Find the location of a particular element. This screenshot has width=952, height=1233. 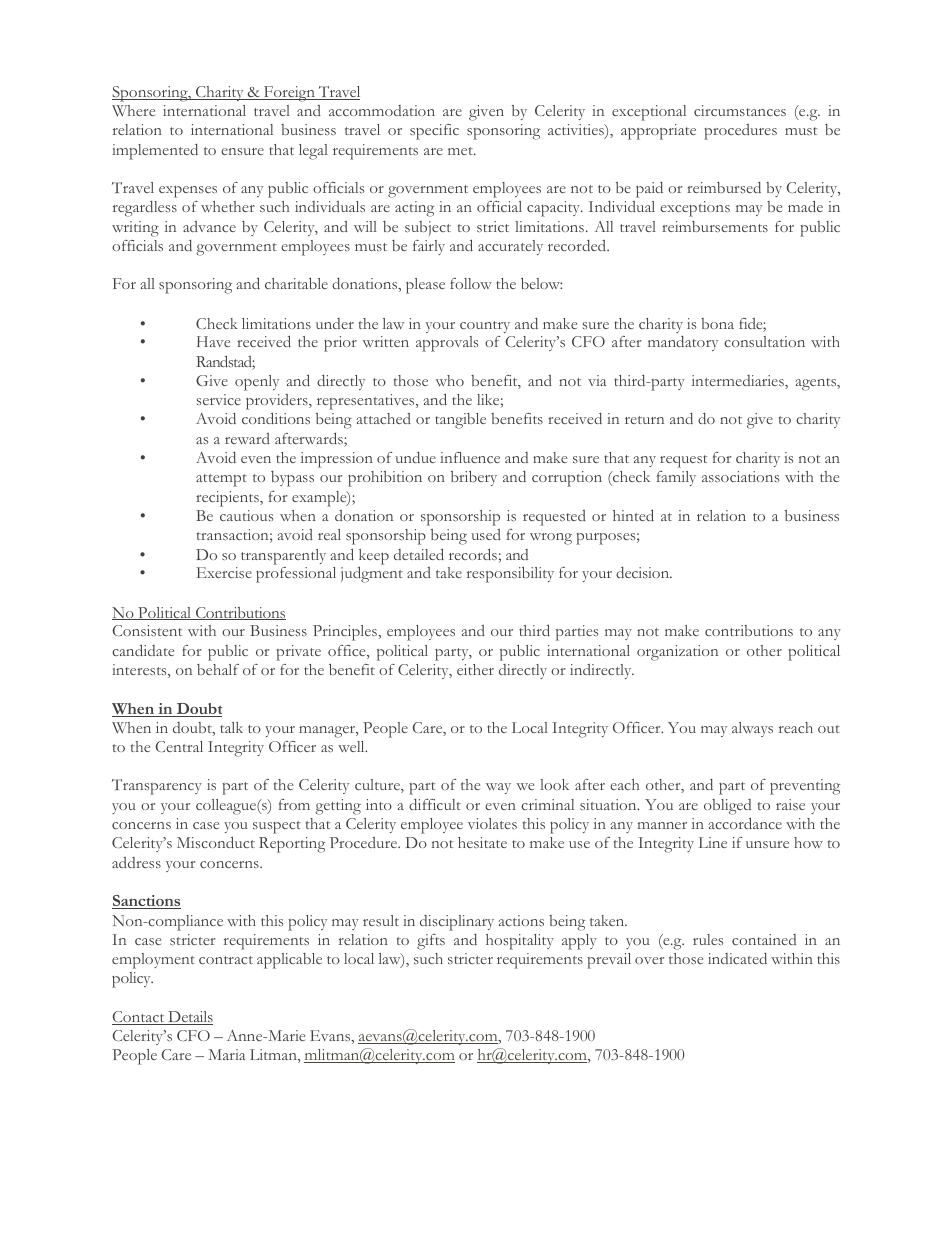

implemented is located at coordinates (155, 152).
